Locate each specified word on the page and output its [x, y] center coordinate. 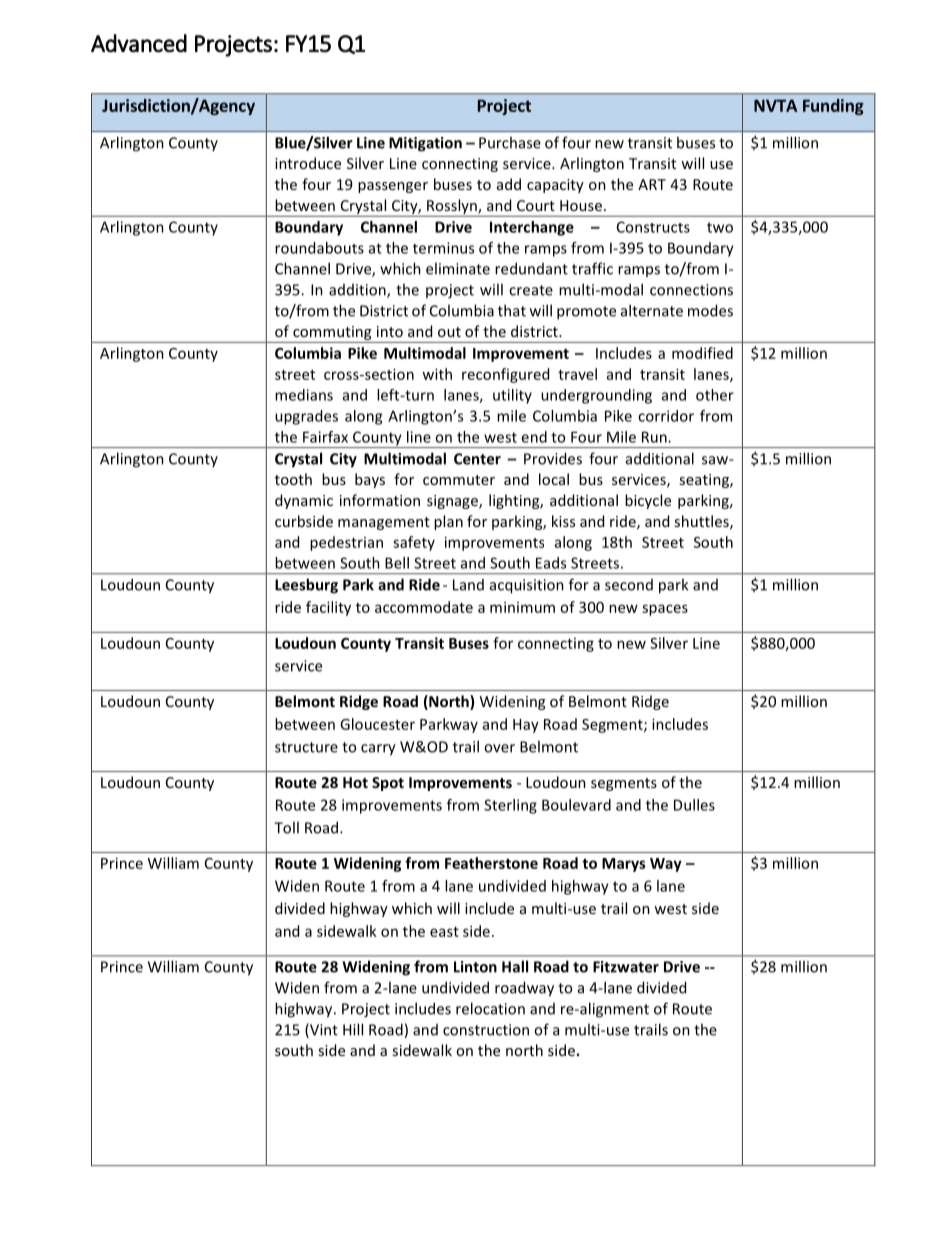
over [499, 748]
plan [448, 522]
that [512, 310]
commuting [332, 334]
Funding [833, 107]
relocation [490, 1008]
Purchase [510, 142]
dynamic [304, 501]
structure [306, 747]
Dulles [694, 805]
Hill [353, 1029]
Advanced [139, 43]
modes [710, 310]
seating [705, 481]
